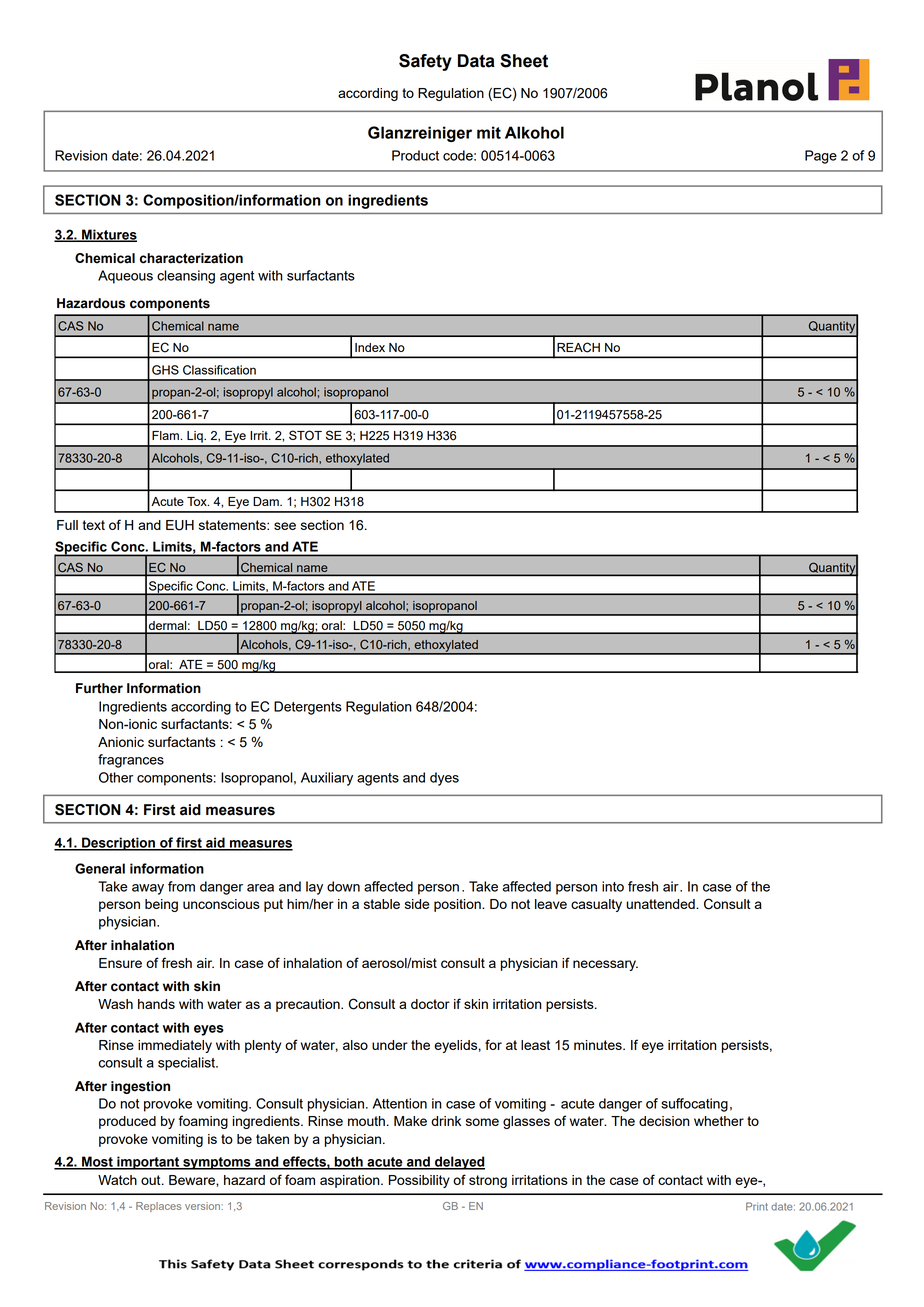 Image resolution: width=924 pixels, height=1307 pixels. I want to click on delayed, so click(459, 1163).
